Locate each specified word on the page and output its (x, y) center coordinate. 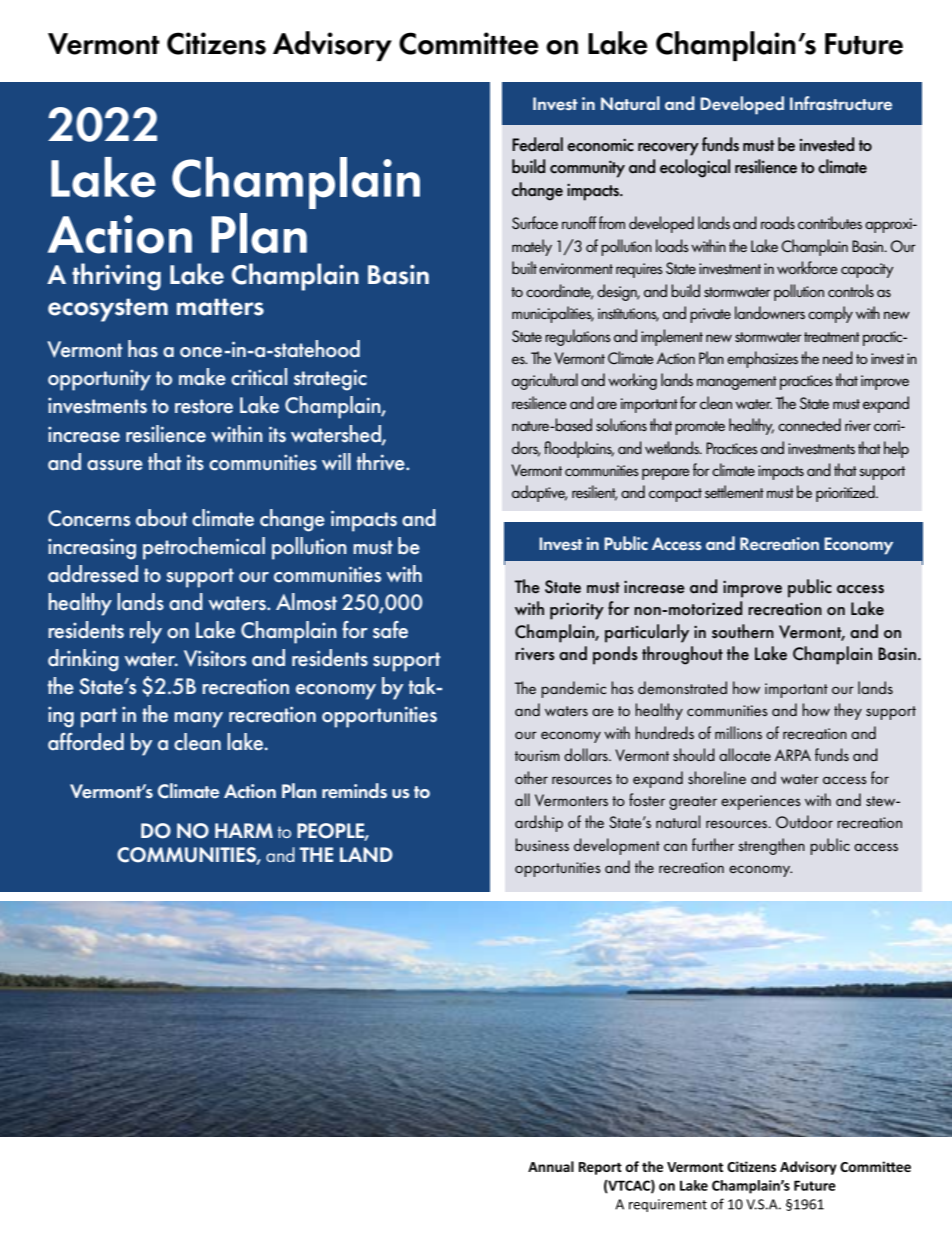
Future (864, 44)
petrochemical (204, 548)
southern (743, 631)
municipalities (553, 314)
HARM (244, 830)
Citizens (216, 43)
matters (220, 307)
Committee (469, 43)
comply (830, 314)
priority (577, 611)
